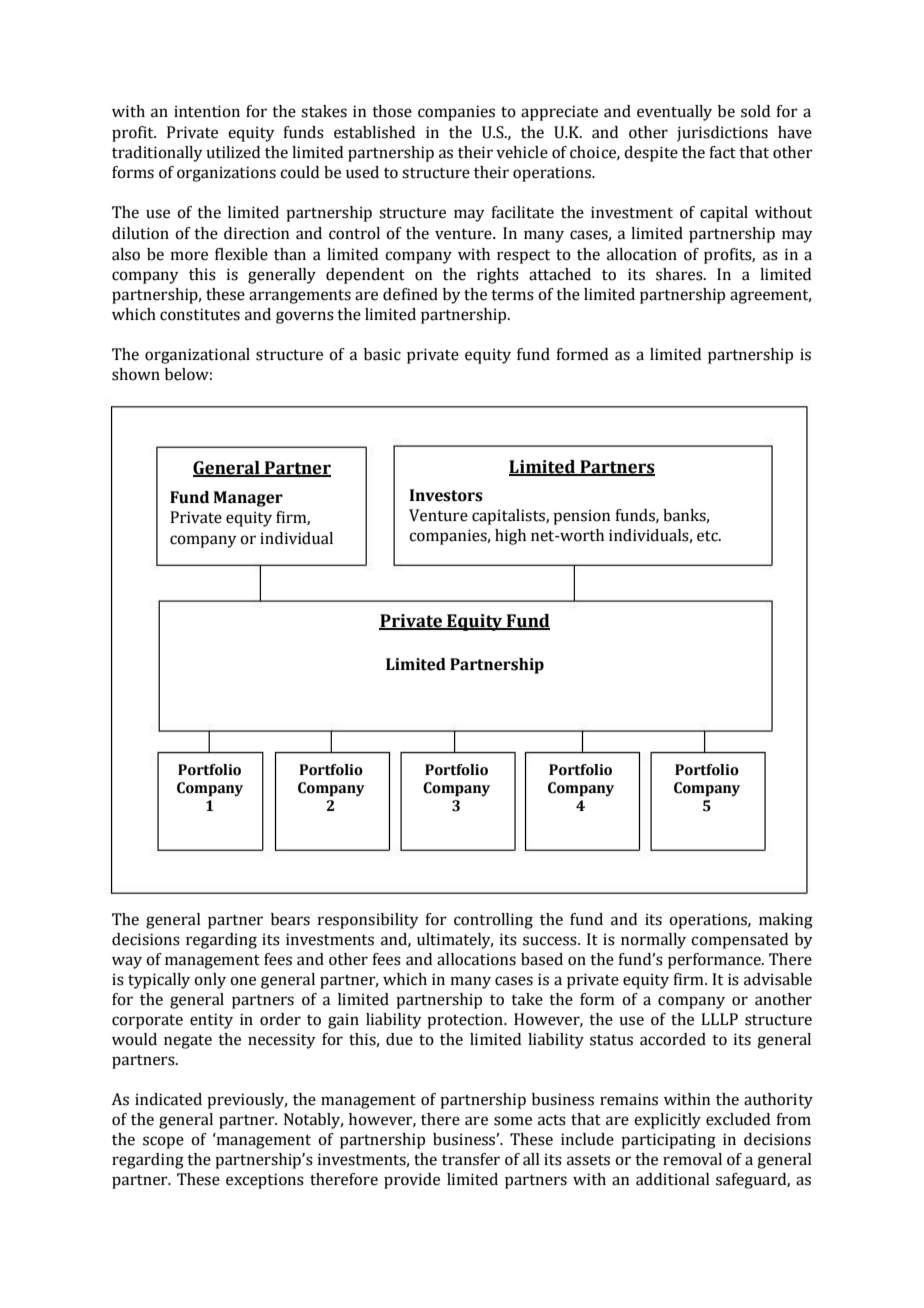 The image size is (924, 1308). Describe the element at coordinates (522, 152) in the screenshot. I see `vehicle` at that location.
